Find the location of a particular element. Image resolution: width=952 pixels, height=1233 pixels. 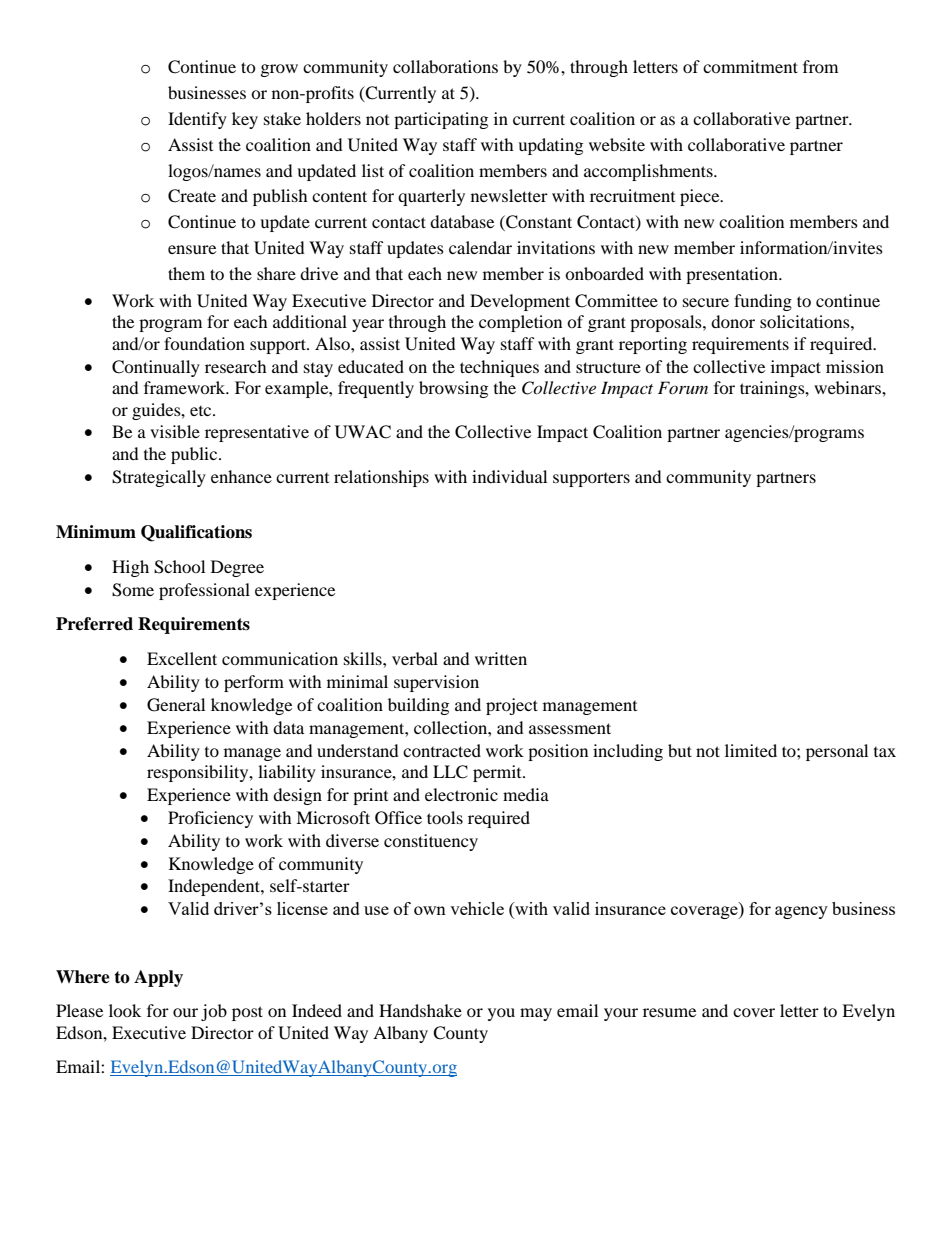

project is located at coordinates (512, 706).
